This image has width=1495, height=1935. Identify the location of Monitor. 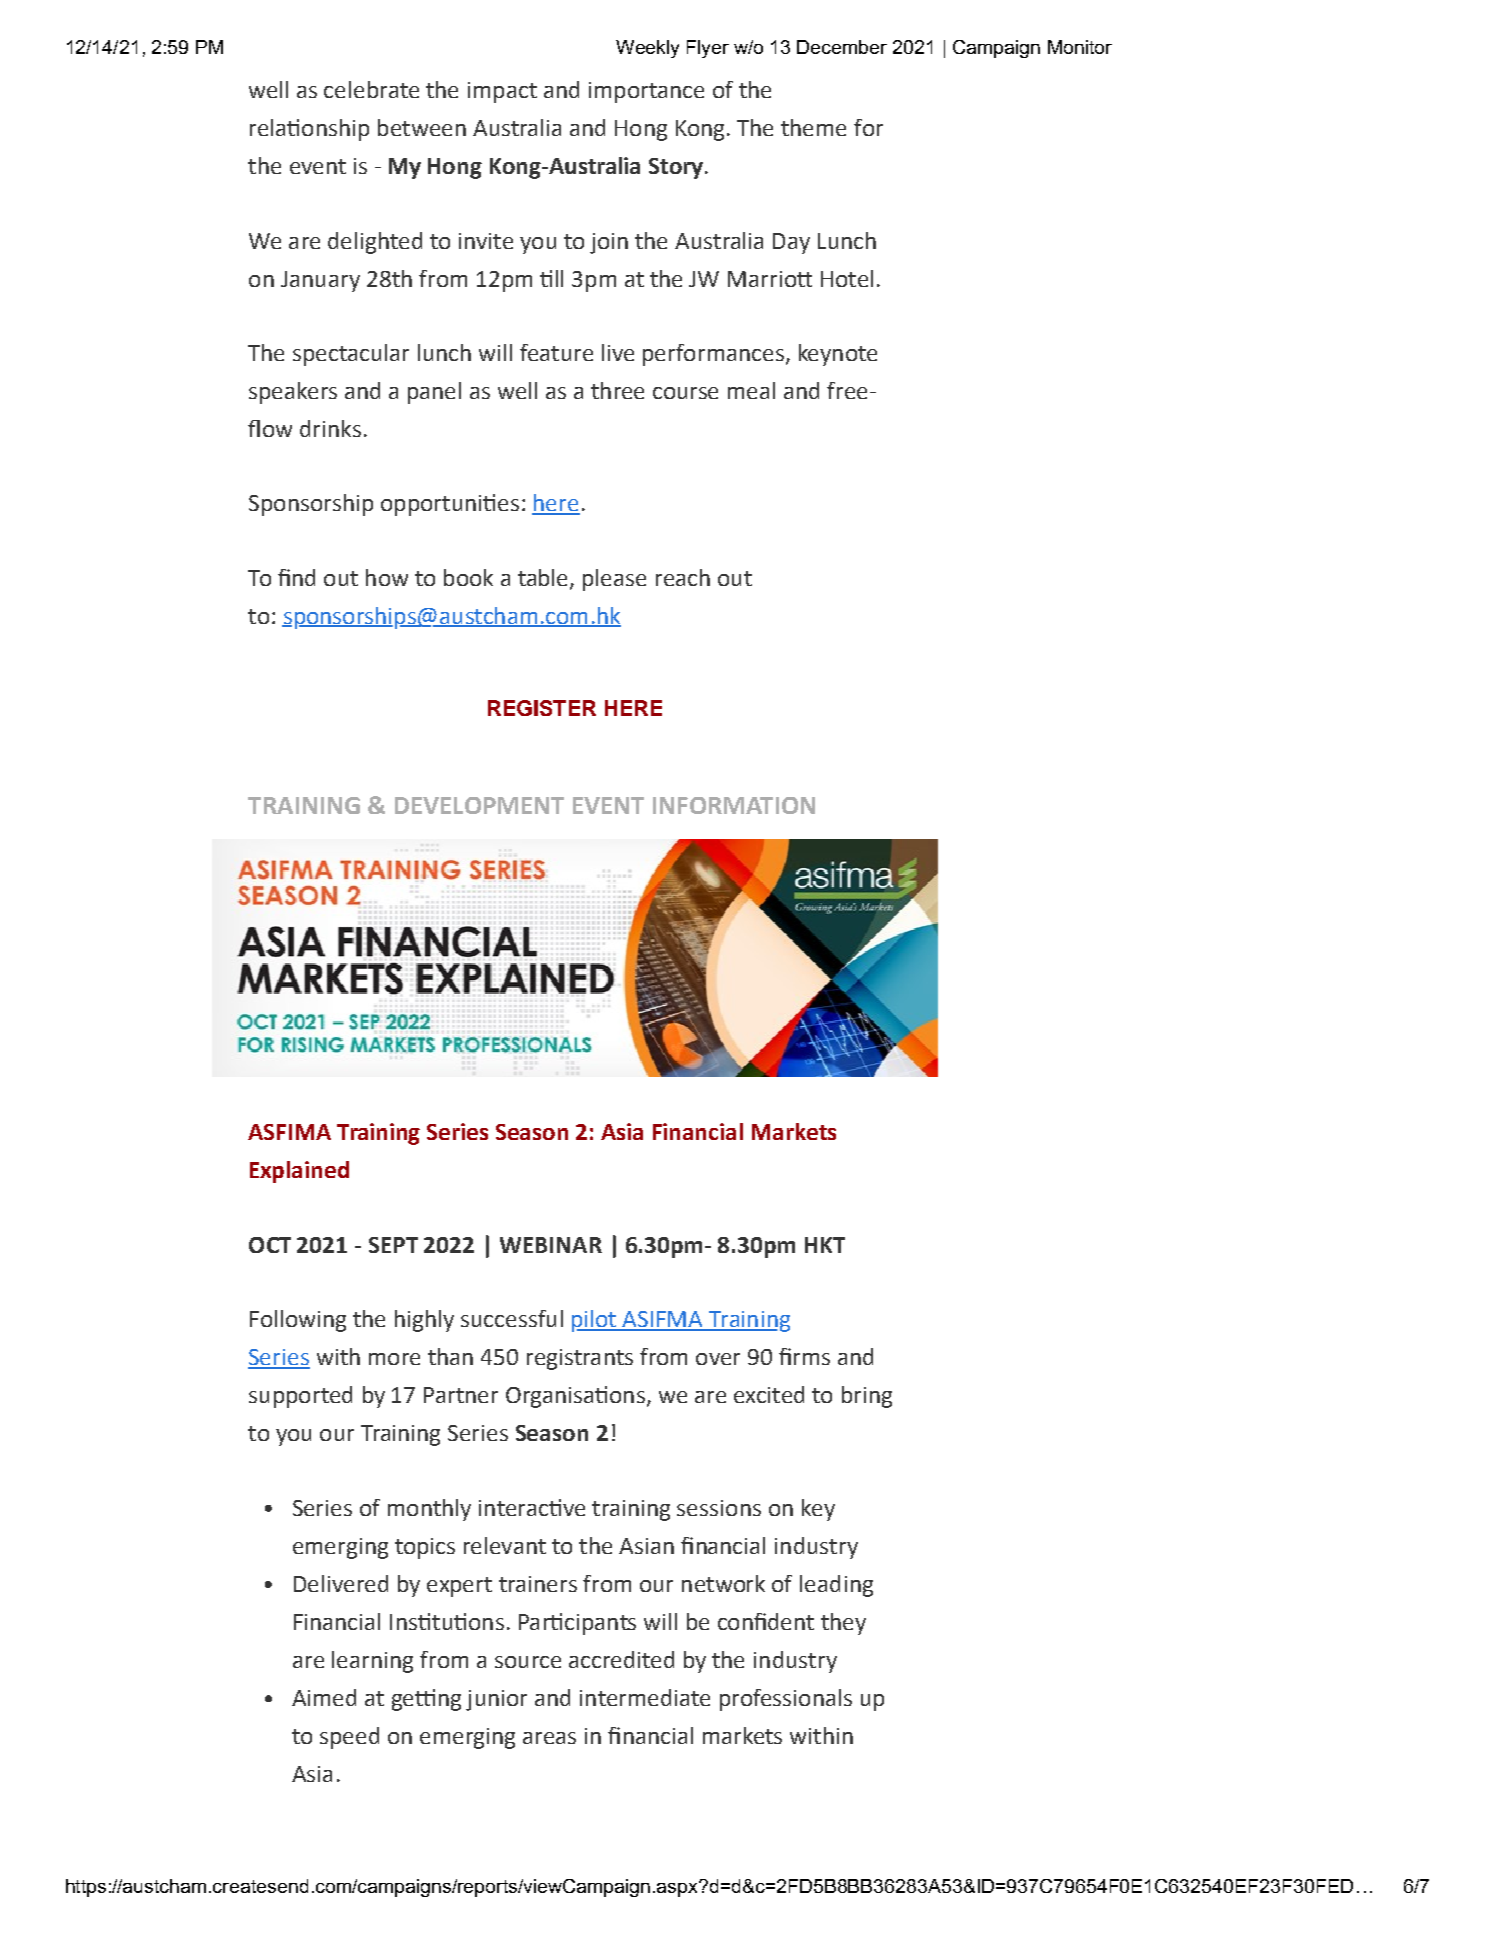
(1080, 47).
